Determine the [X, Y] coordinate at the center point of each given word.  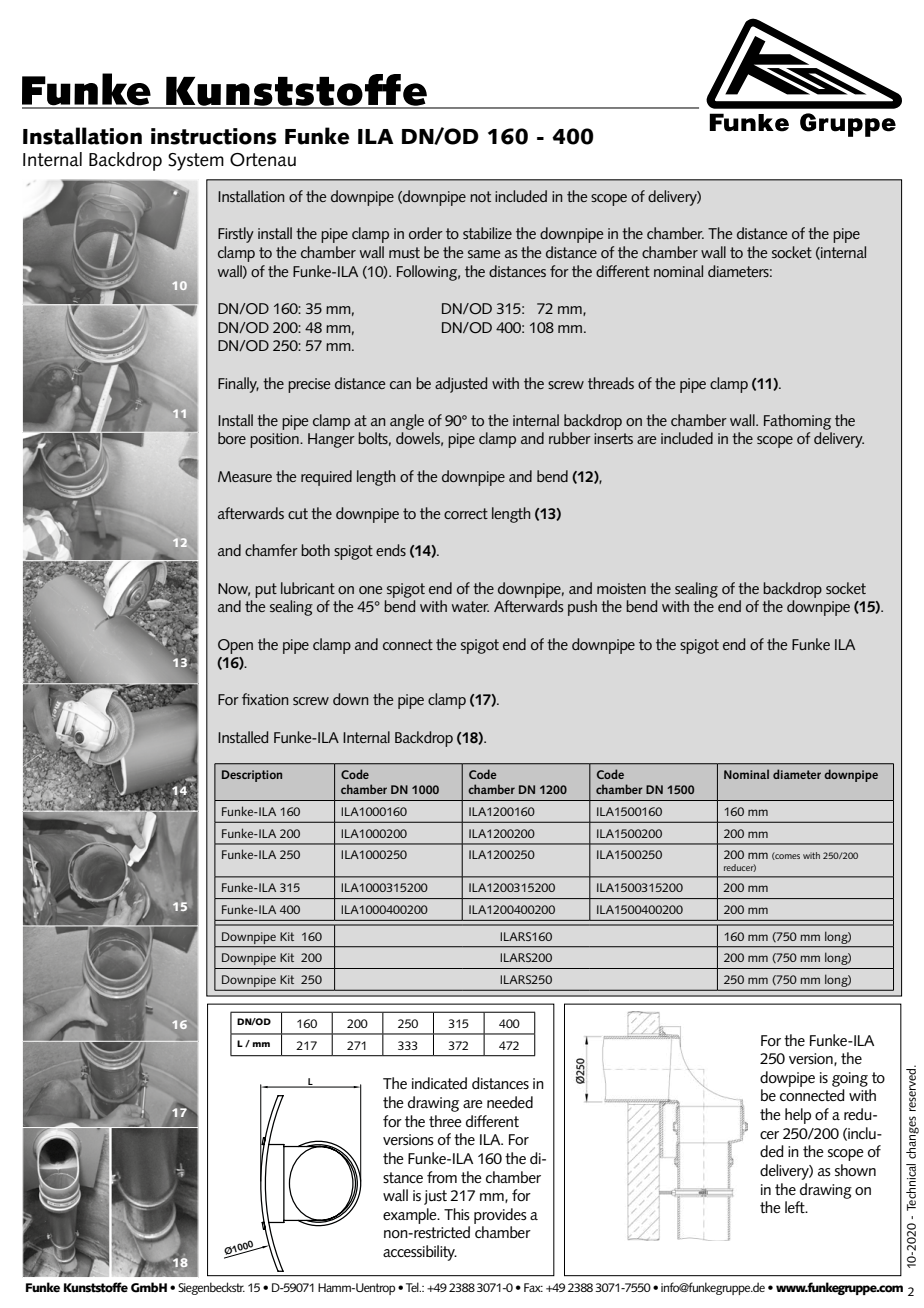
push [582, 608]
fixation [265, 699]
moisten [621, 588]
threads [611, 383]
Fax [533, 1287]
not [480, 196]
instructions [214, 136]
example [411, 1216]
